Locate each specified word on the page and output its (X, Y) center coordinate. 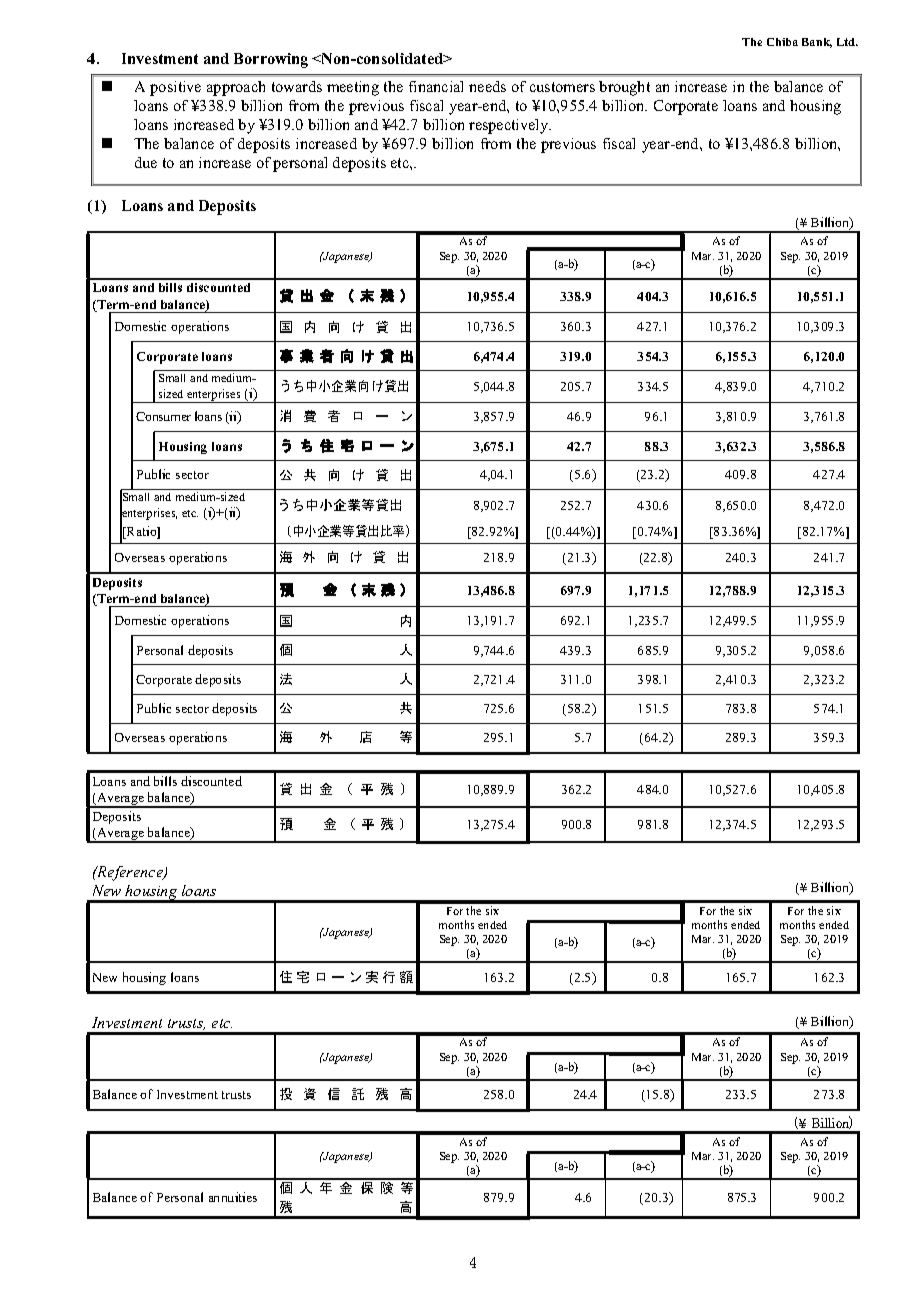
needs (487, 86)
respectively (510, 126)
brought (624, 88)
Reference (130, 873)
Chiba (782, 42)
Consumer (163, 416)
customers (562, 87)
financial (436, 86)
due (146, 162)
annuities (233, 1197)
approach (236, 88)
